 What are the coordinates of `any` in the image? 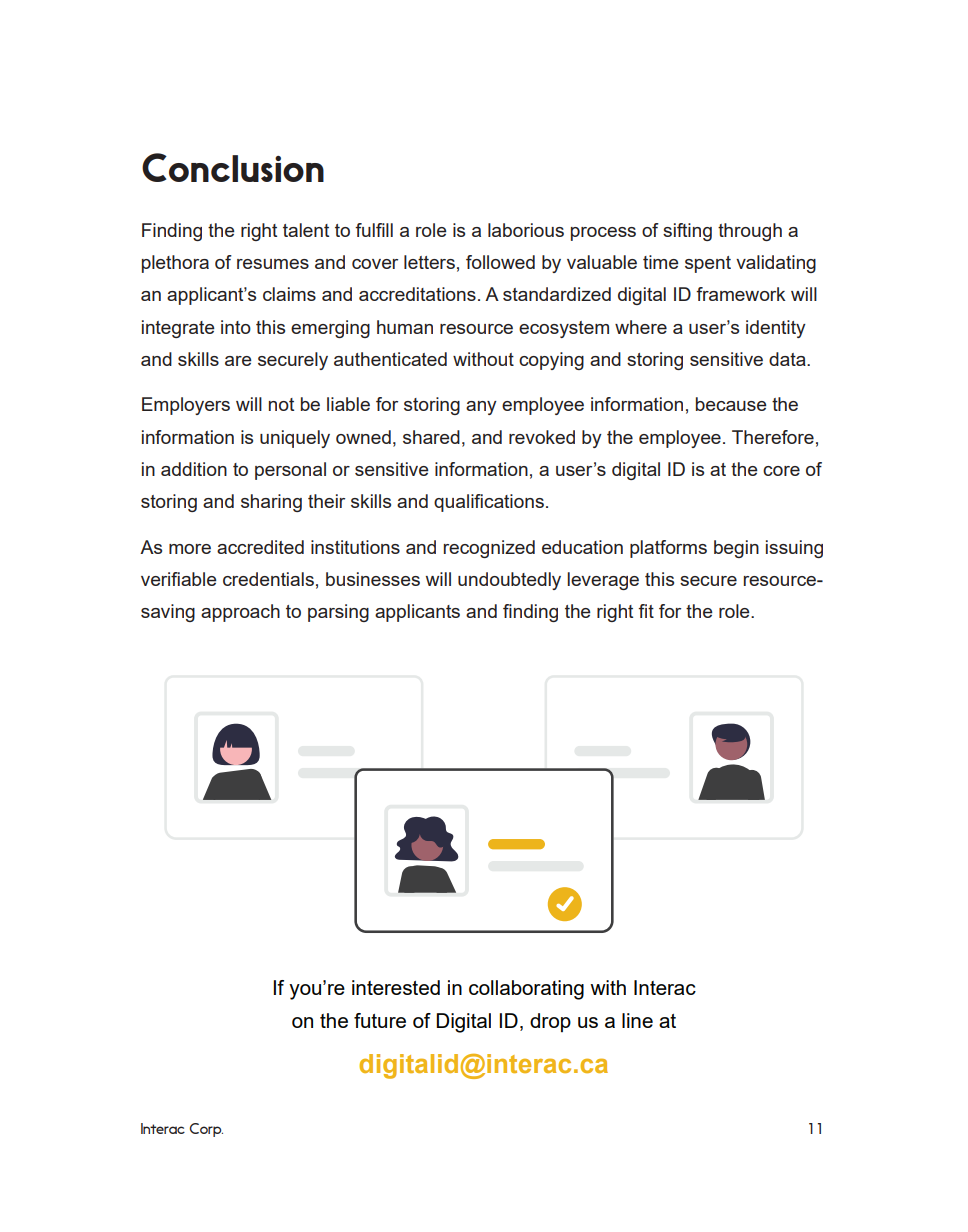 It's located at (481, 408).
